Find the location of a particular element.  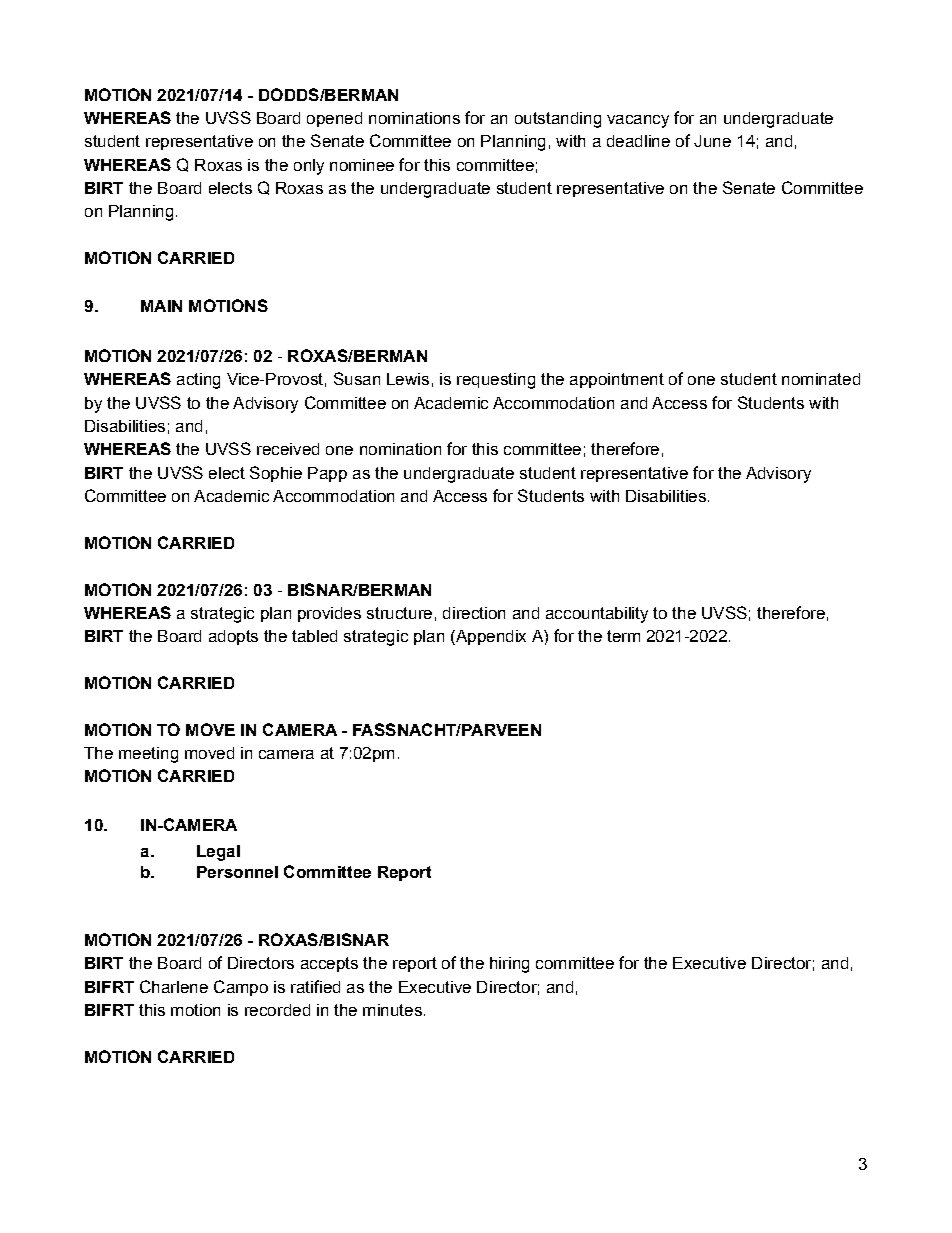

nominated is located at coordinates (821, 379).
